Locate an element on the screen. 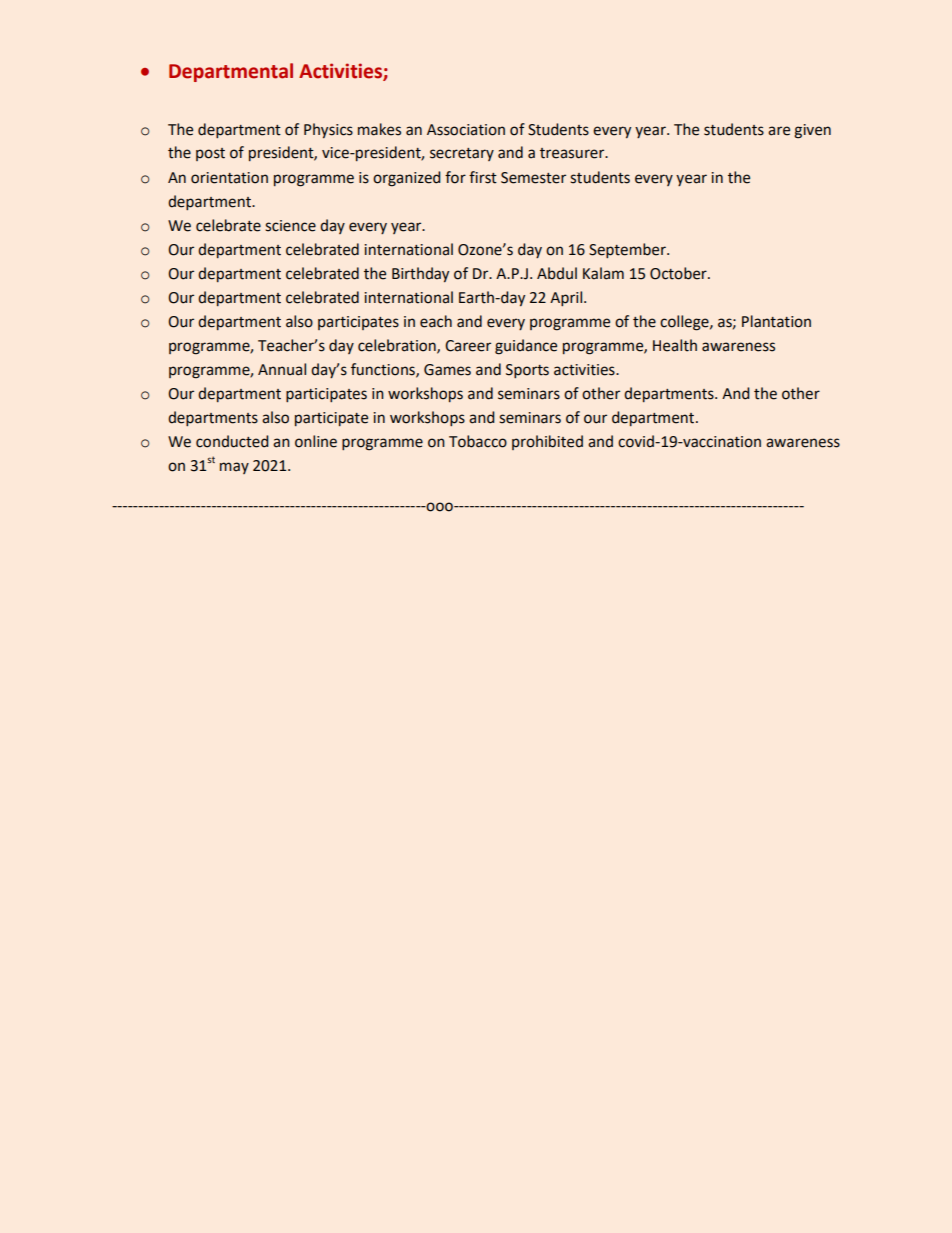 This screenshot has width=952, height=1233. Sports is located at coordinates (527, 371).
